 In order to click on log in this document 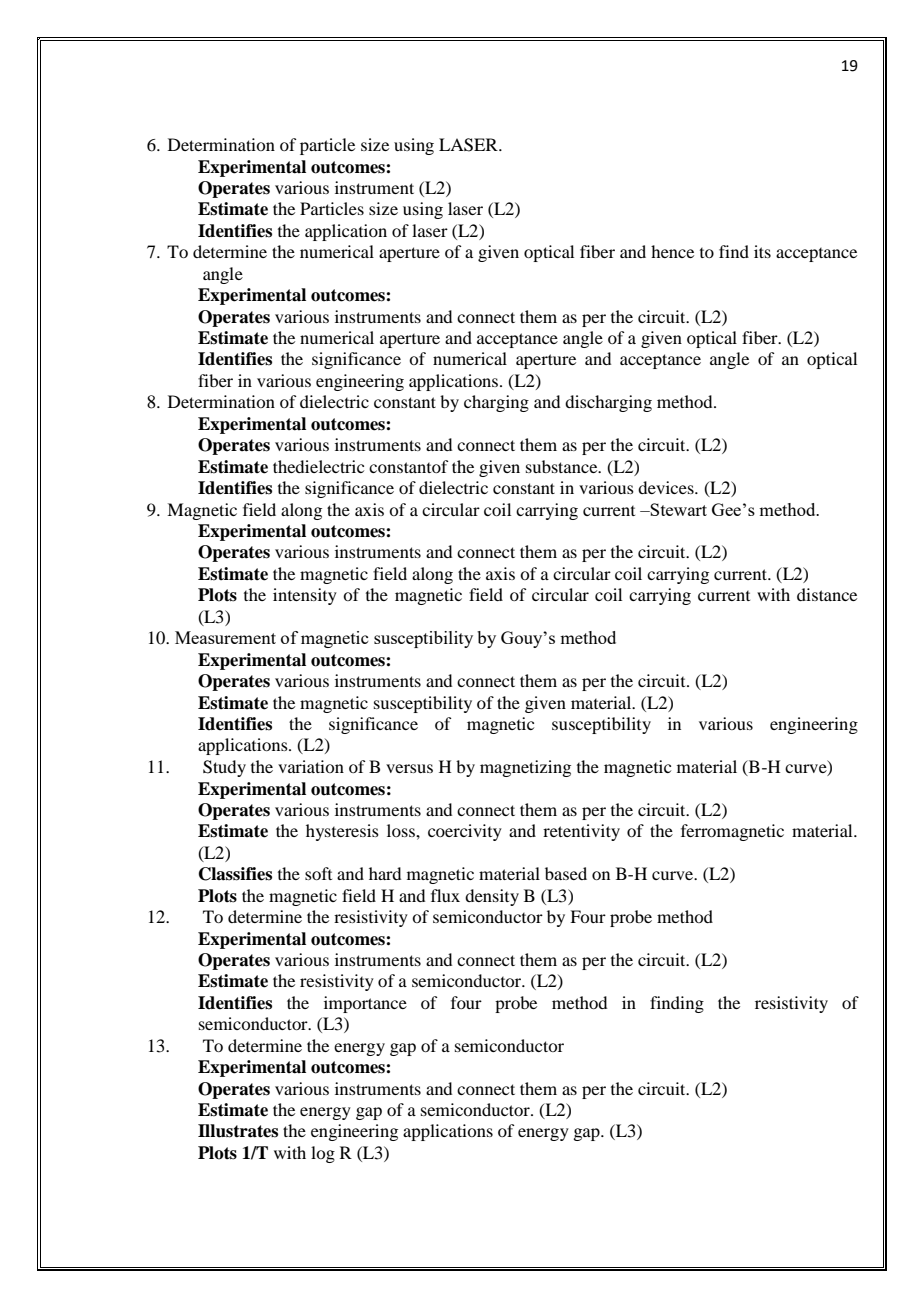, I will do `click(323, 1154)`.
